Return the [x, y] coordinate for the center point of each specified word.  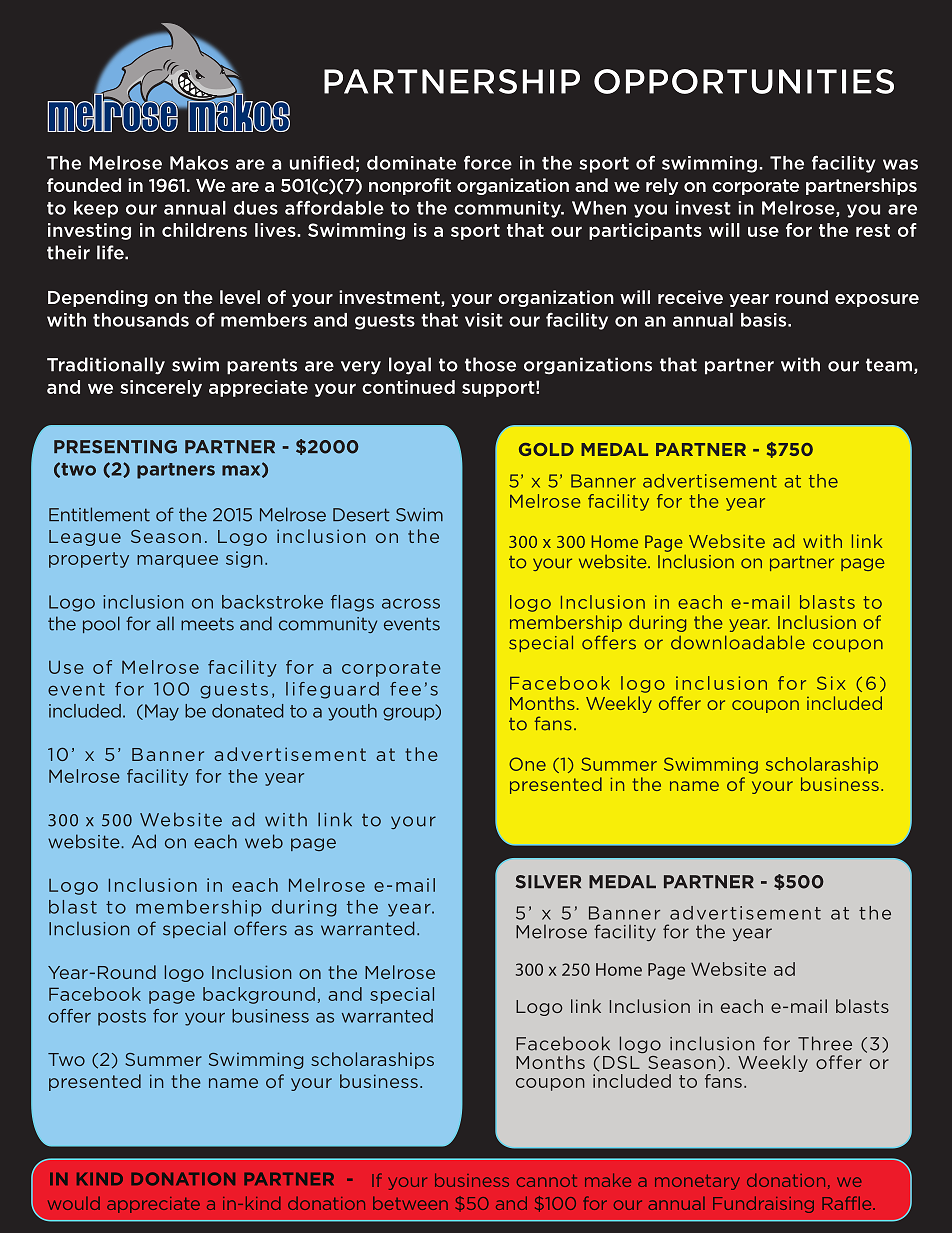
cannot [547, 1180]
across [411, 603]
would [74, 1203]
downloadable [738, 642]
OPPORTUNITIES [744, 81]
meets [207, 624]
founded [84, 185]
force [488, 162]
